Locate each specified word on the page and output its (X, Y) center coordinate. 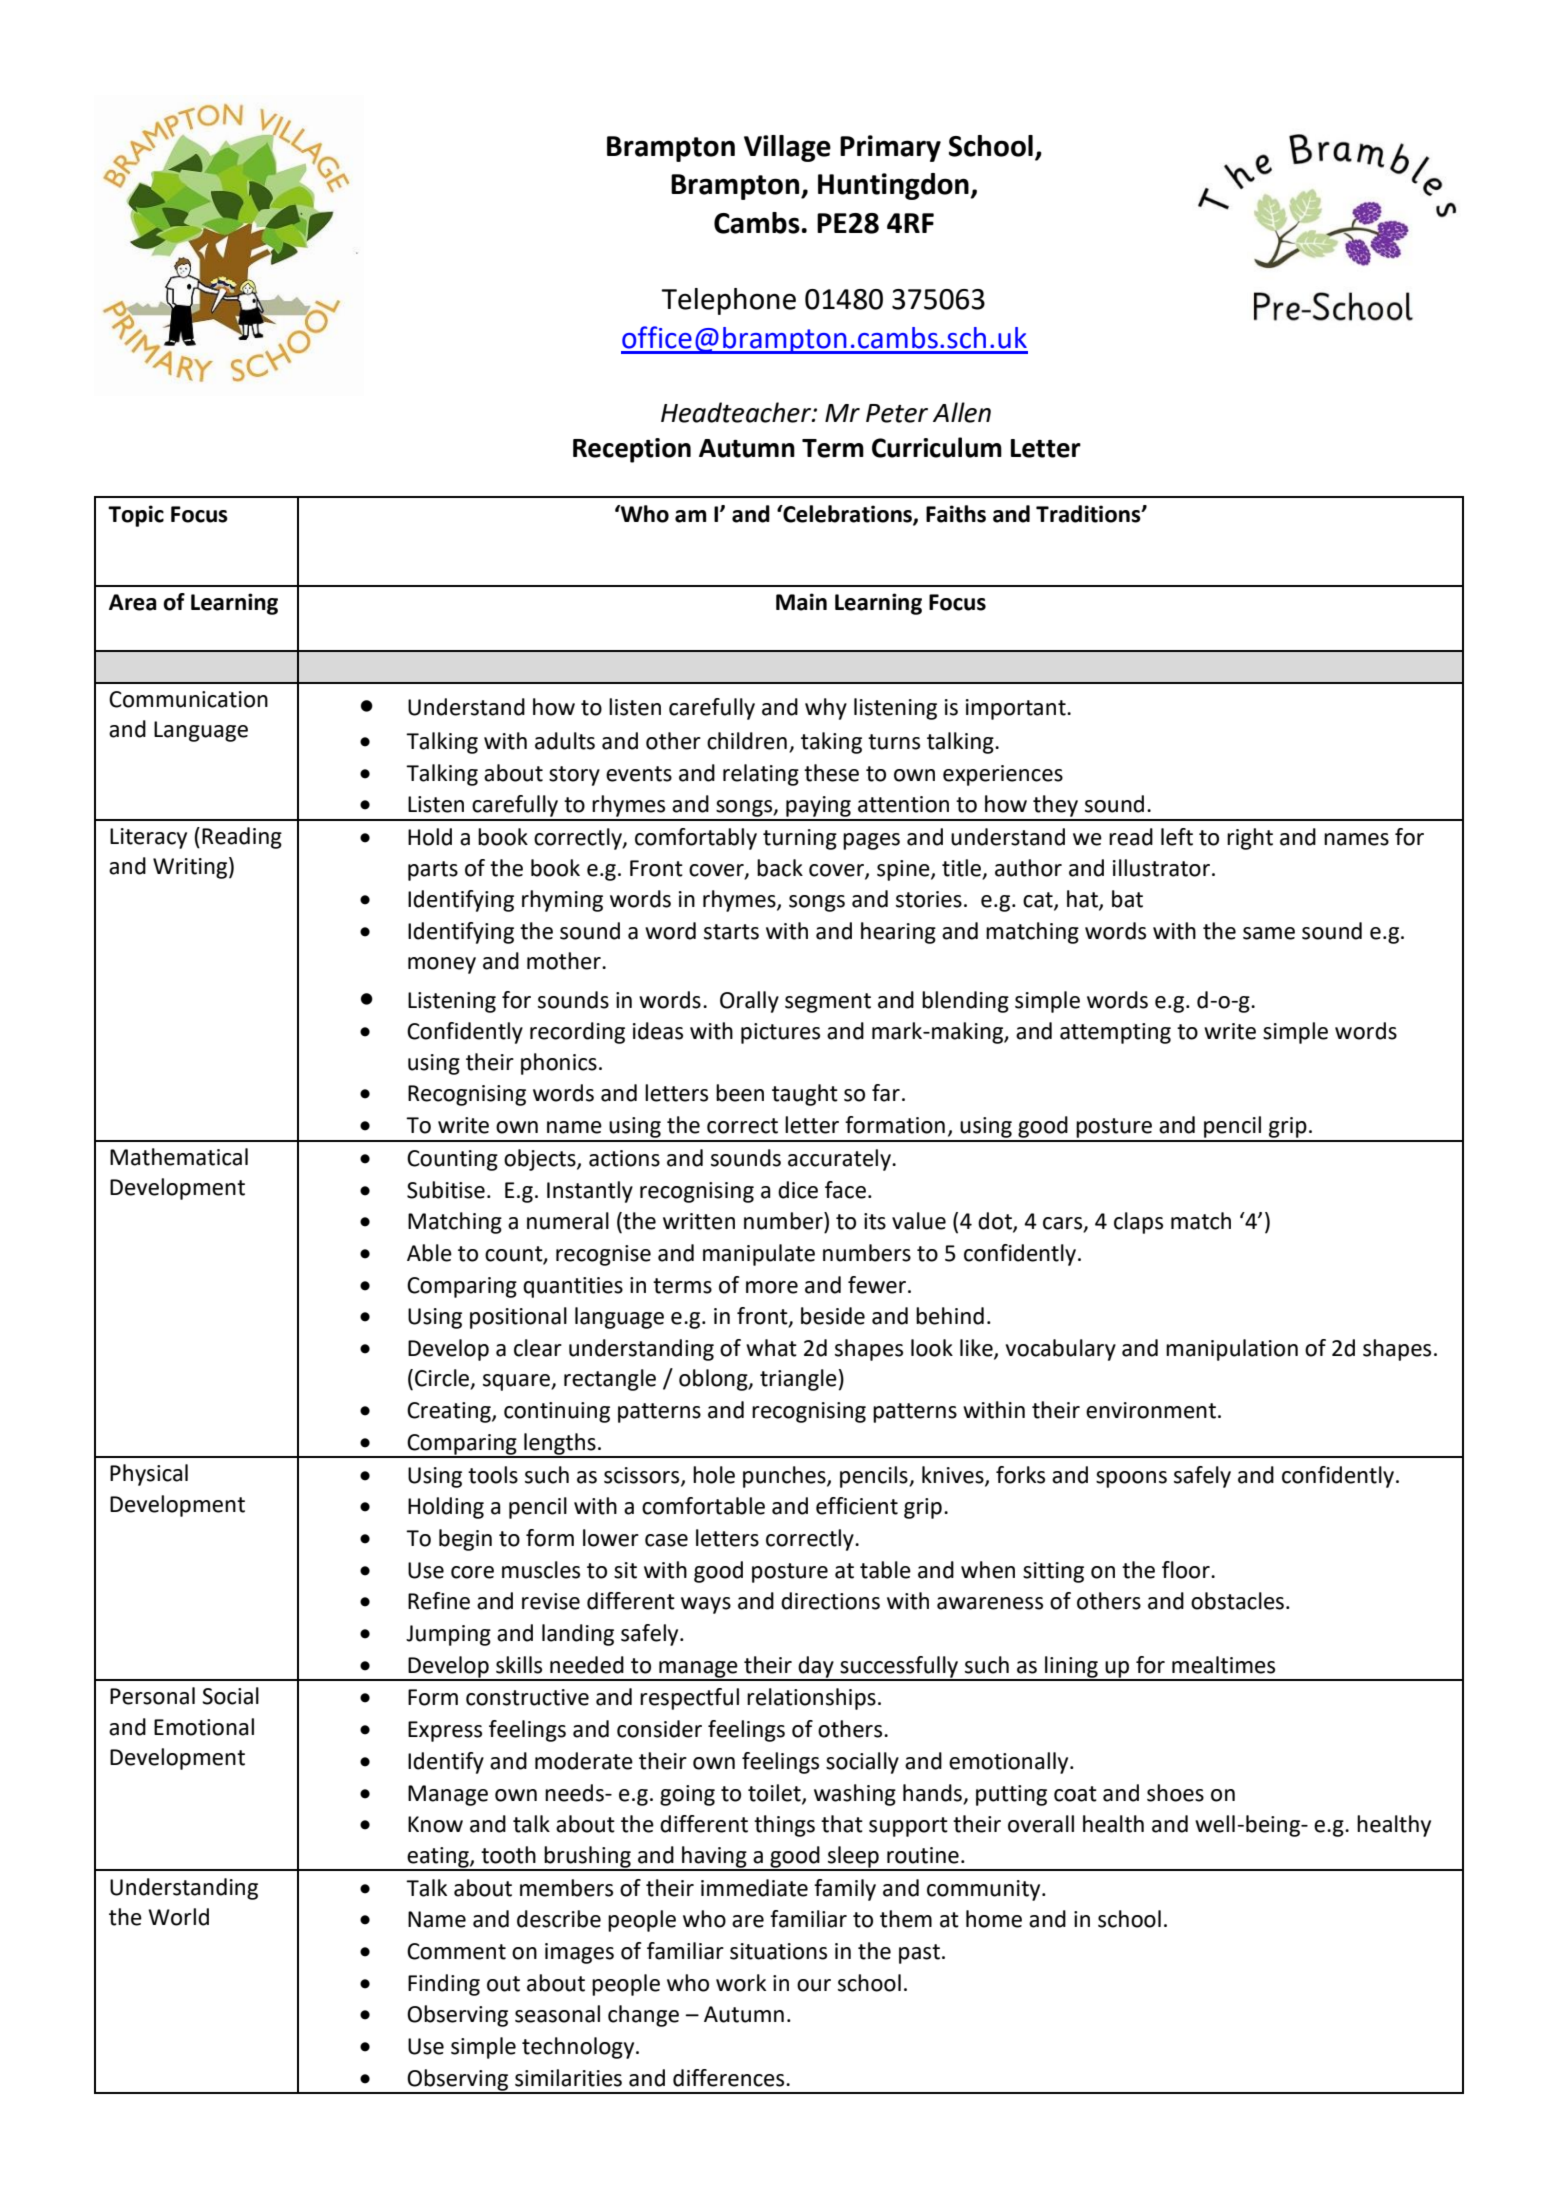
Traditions (1089, 514)
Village (787, 148)
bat (1127, 899)
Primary (890, 148)
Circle (443, 1379)
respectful (689, 1699)
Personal (152, 1696)
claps (1138, 1223)
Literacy (148, 838)
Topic (136, 516)
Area (133, 602)
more (772, 1287)
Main (801, 602)
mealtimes (1223, 1665)
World (178, 1917)
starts (731, 932)
